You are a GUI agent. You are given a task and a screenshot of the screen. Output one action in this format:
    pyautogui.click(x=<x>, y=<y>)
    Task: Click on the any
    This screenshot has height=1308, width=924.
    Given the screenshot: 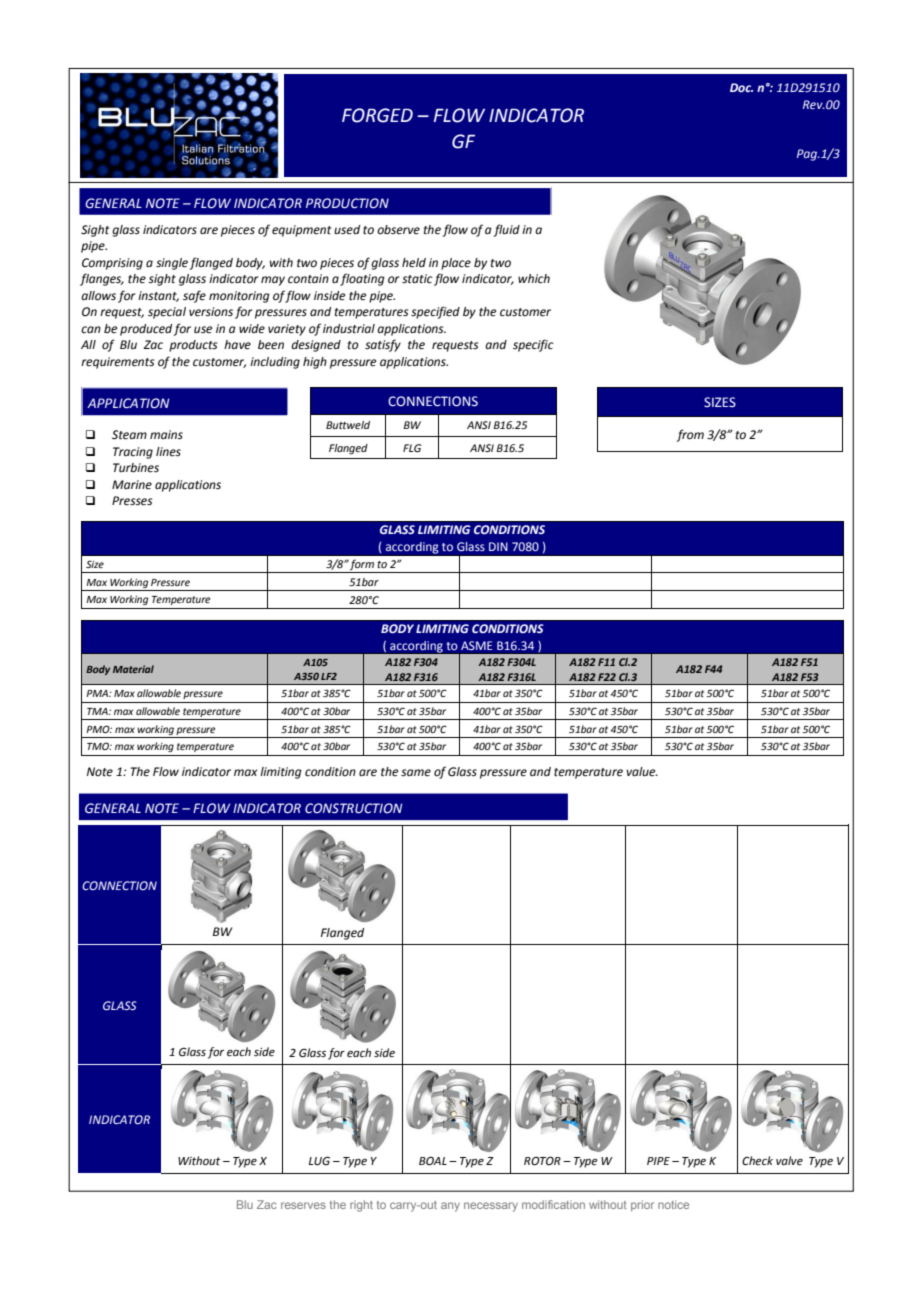 What is the action you would take?
    pyautogui.click(x=450, y=1207)
